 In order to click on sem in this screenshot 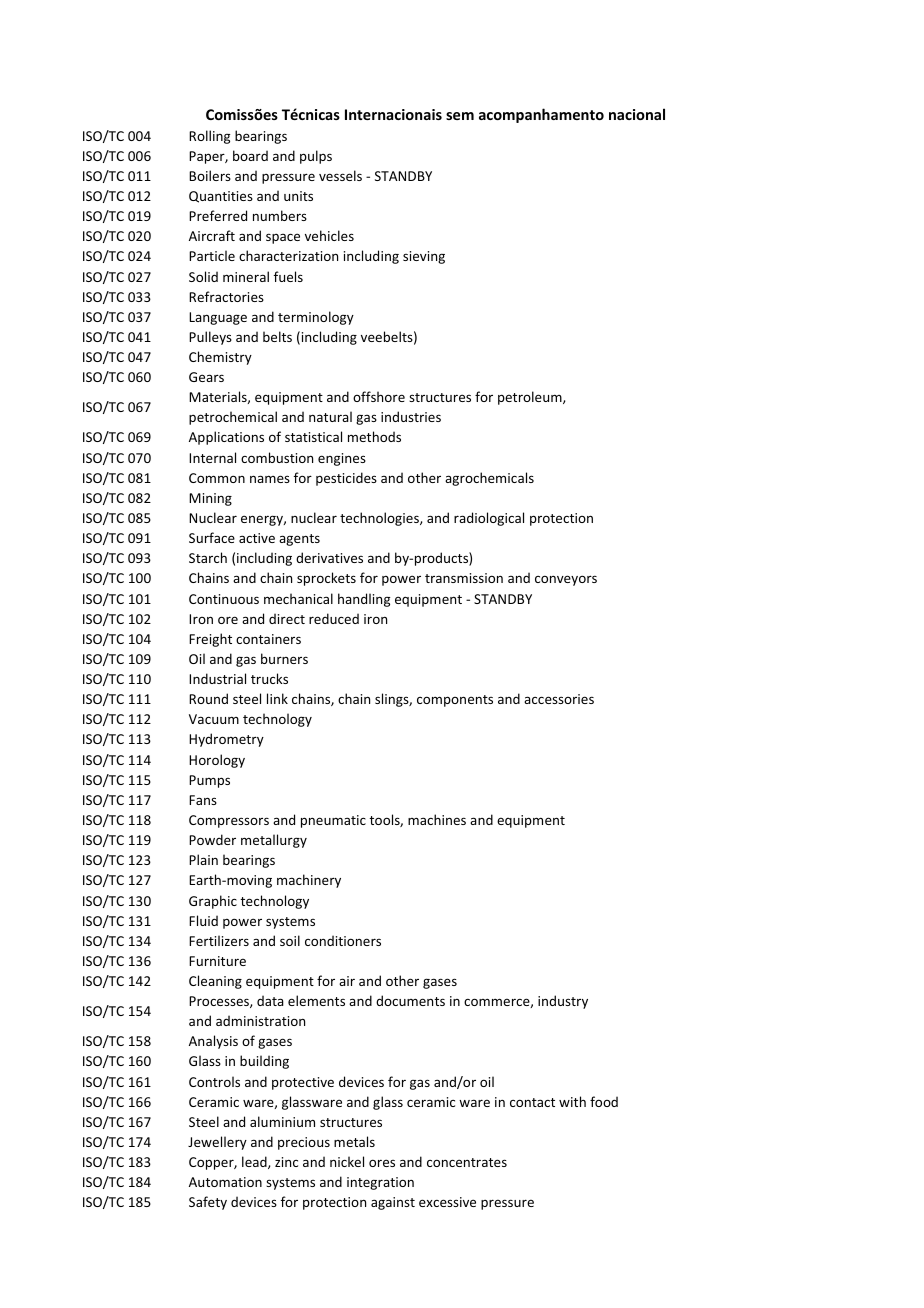, I will do `click(460, 116)`.
